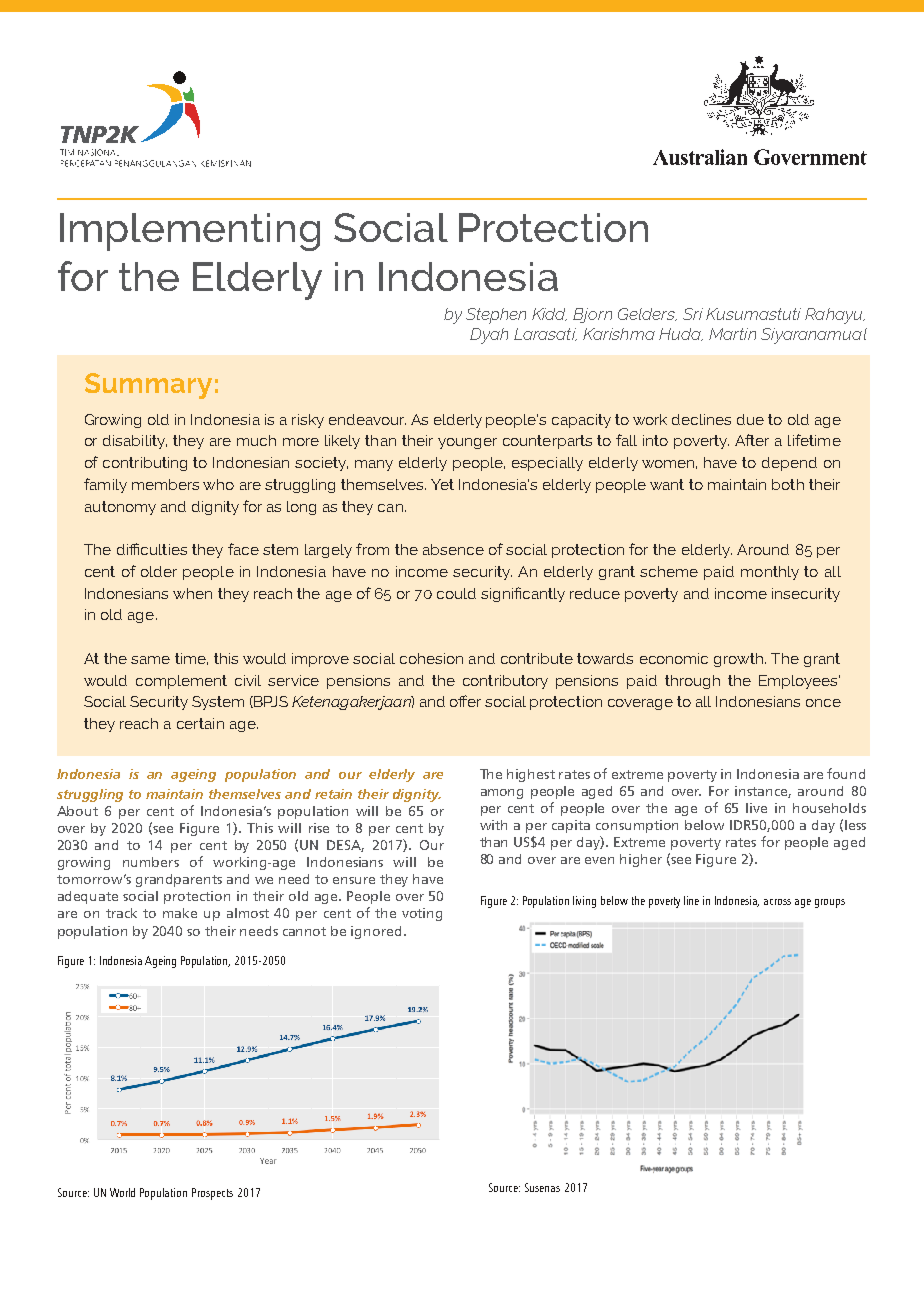 The width and height of the page is (924, 1308). What do you see at coordinates (693, 314) in the page?
I see `Sri` at bounding box center [693, 314].
